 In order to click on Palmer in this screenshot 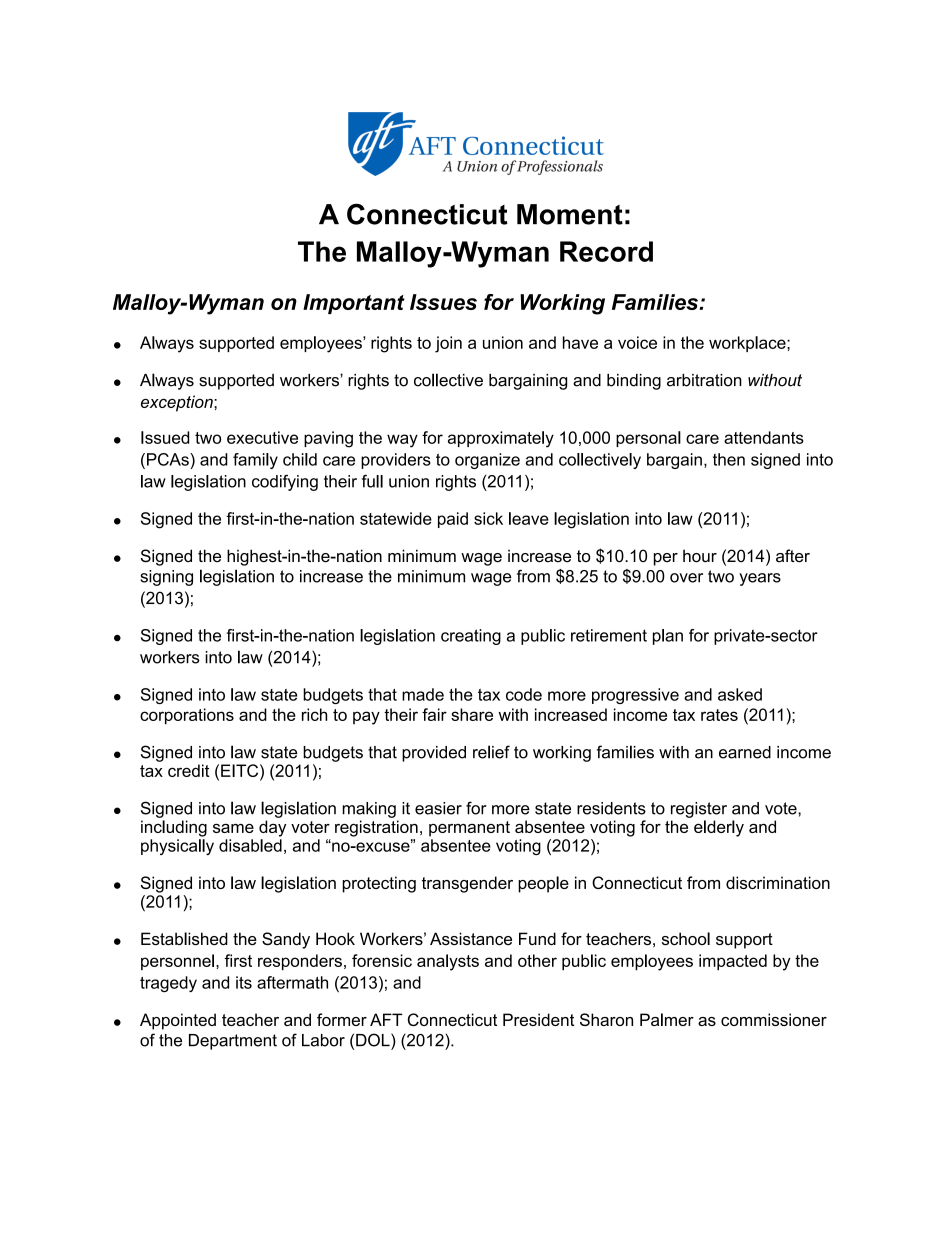, I will do `click(667, 1019)`.
